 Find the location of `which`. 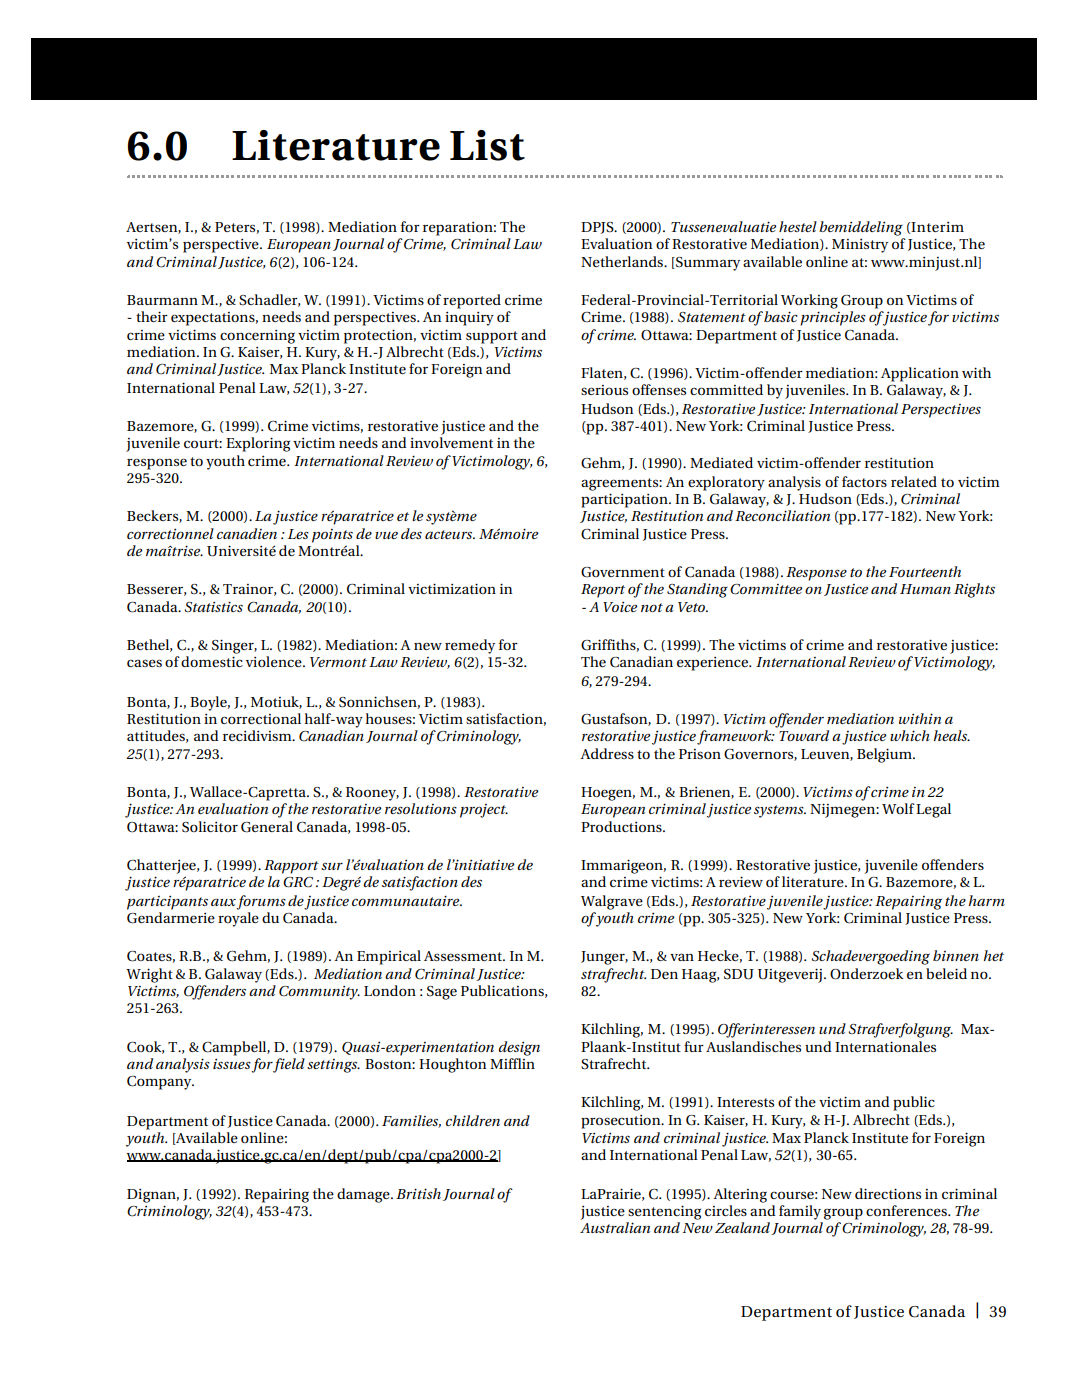

which is located at coordinates (910, 735).
